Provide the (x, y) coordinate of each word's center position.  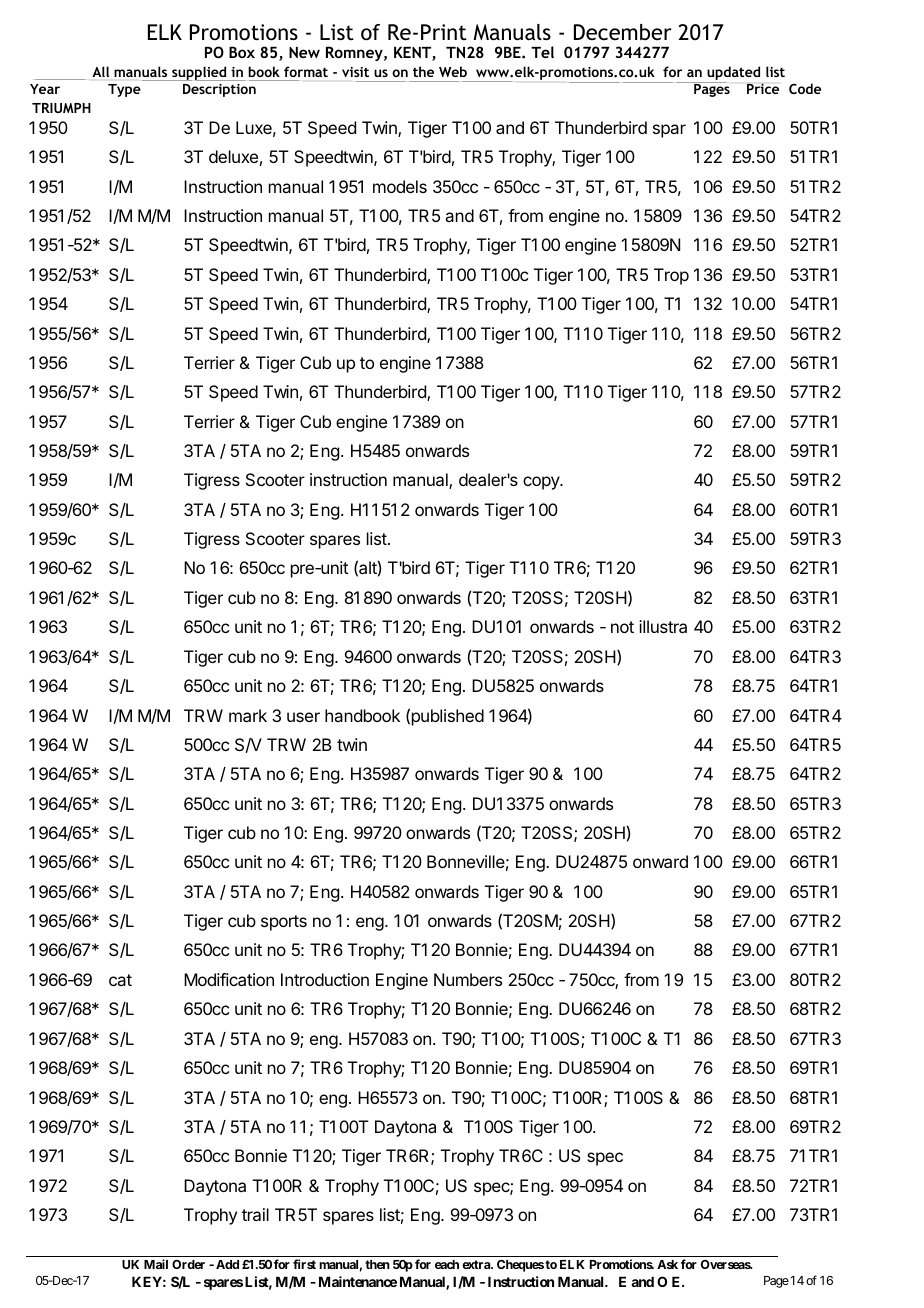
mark (248, 715)
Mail (156, 1264)
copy (542, 483)
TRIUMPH (61, 108)
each (447, 1264)
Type (124, 90)
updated (732, 74)
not (622, 627)
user (303, 717)
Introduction (325, 979)
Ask (667, 1264)
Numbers (468, 979)
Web (453, 71)
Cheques (520, 1266)
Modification (229, 979)
